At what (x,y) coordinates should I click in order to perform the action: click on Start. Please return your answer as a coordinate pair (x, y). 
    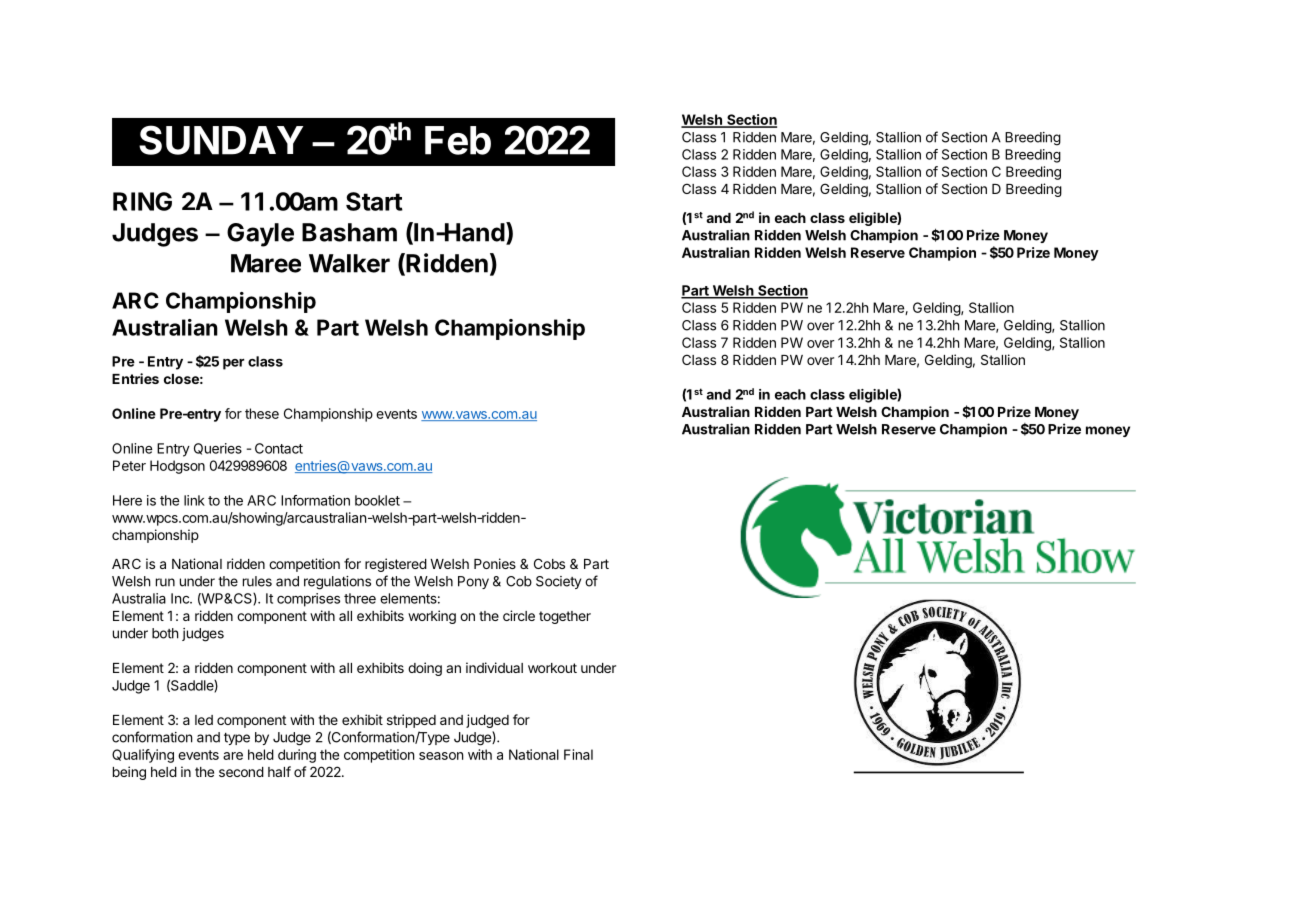
    Looking at the image, I should click on (374, 201).
